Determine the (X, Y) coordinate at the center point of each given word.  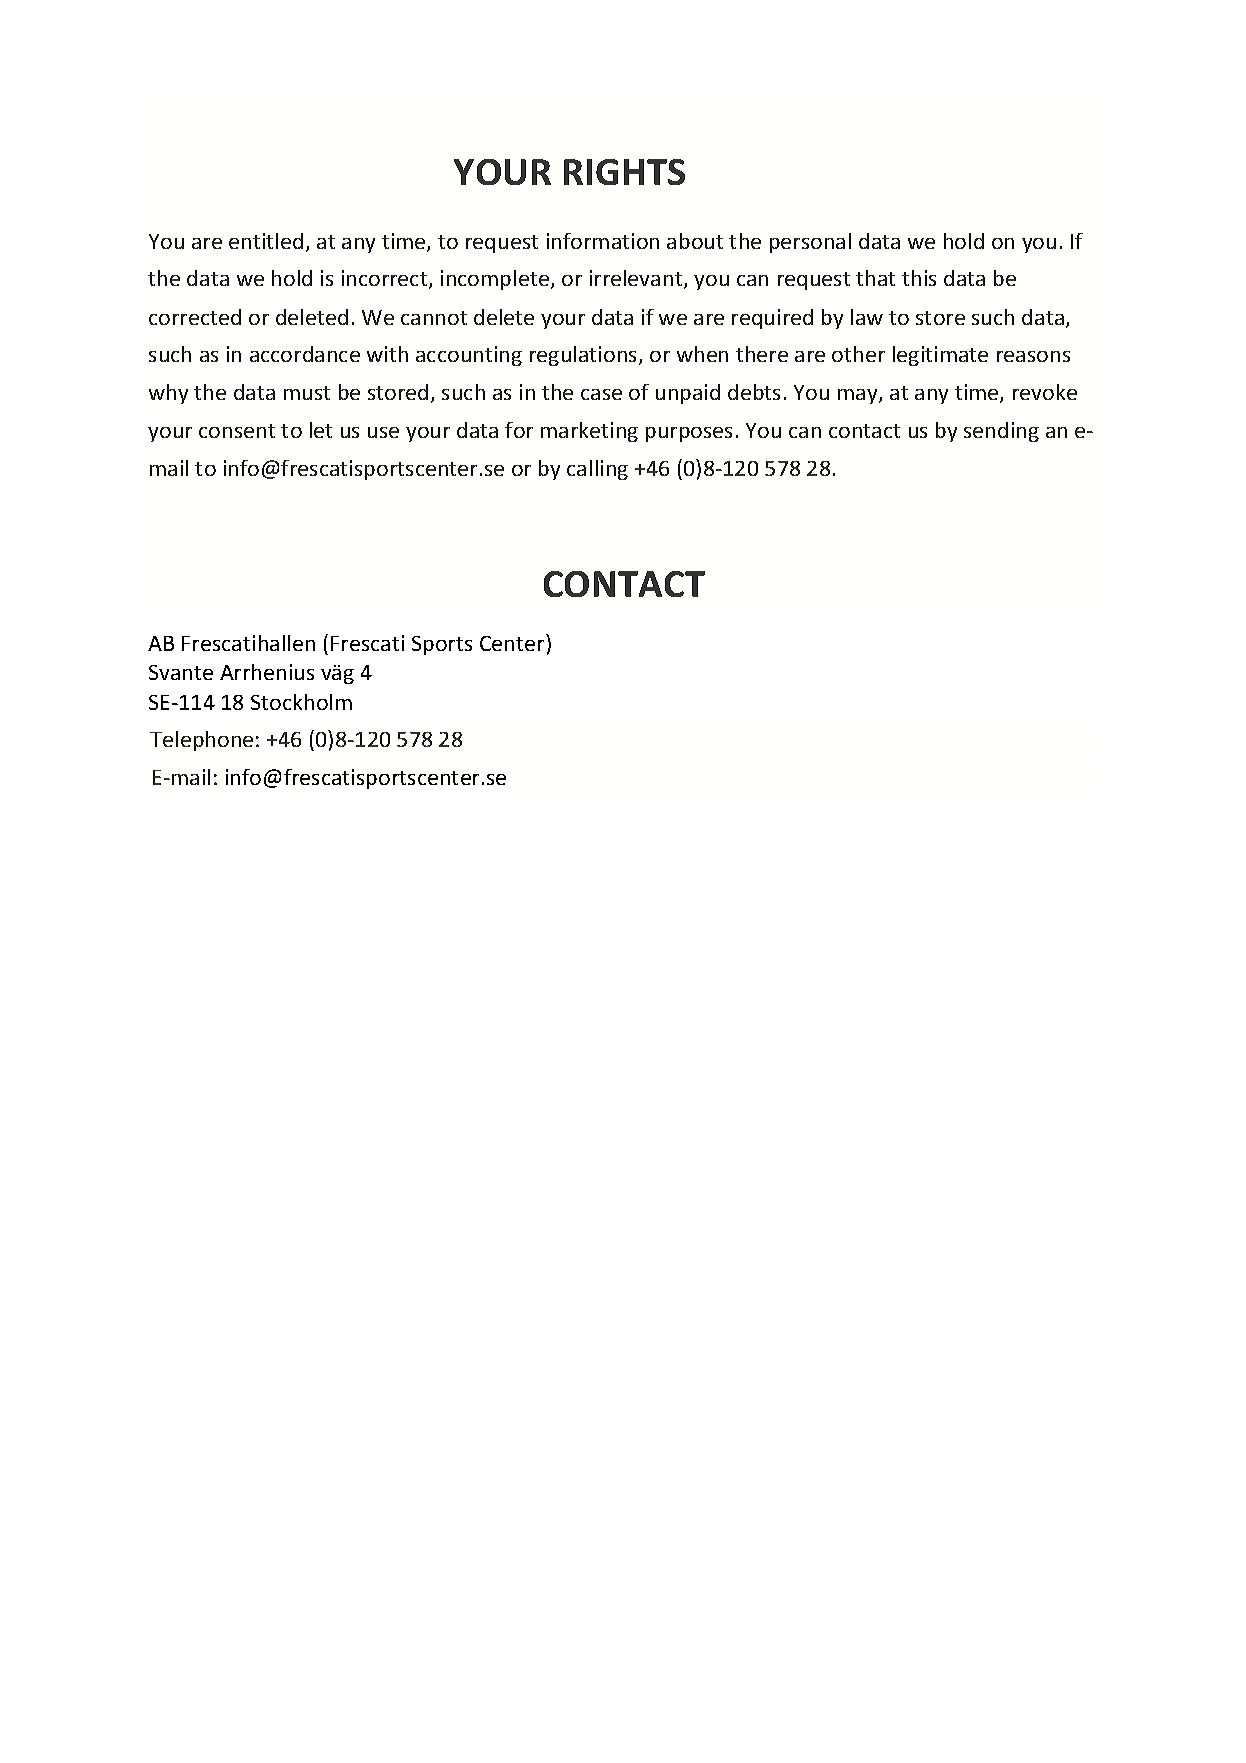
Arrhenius (267, 672)
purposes (689, 434)
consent (237, 431)
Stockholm (301, 702)
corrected (195, 317)
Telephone (201, 741)
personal (810, 243)
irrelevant (637, 279)
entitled (266, 241)
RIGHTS (624, 172)
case (601, 394)
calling (597, 470)
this (919, 278)
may (859, 396)
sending (1001, 432)
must (307, 393)
